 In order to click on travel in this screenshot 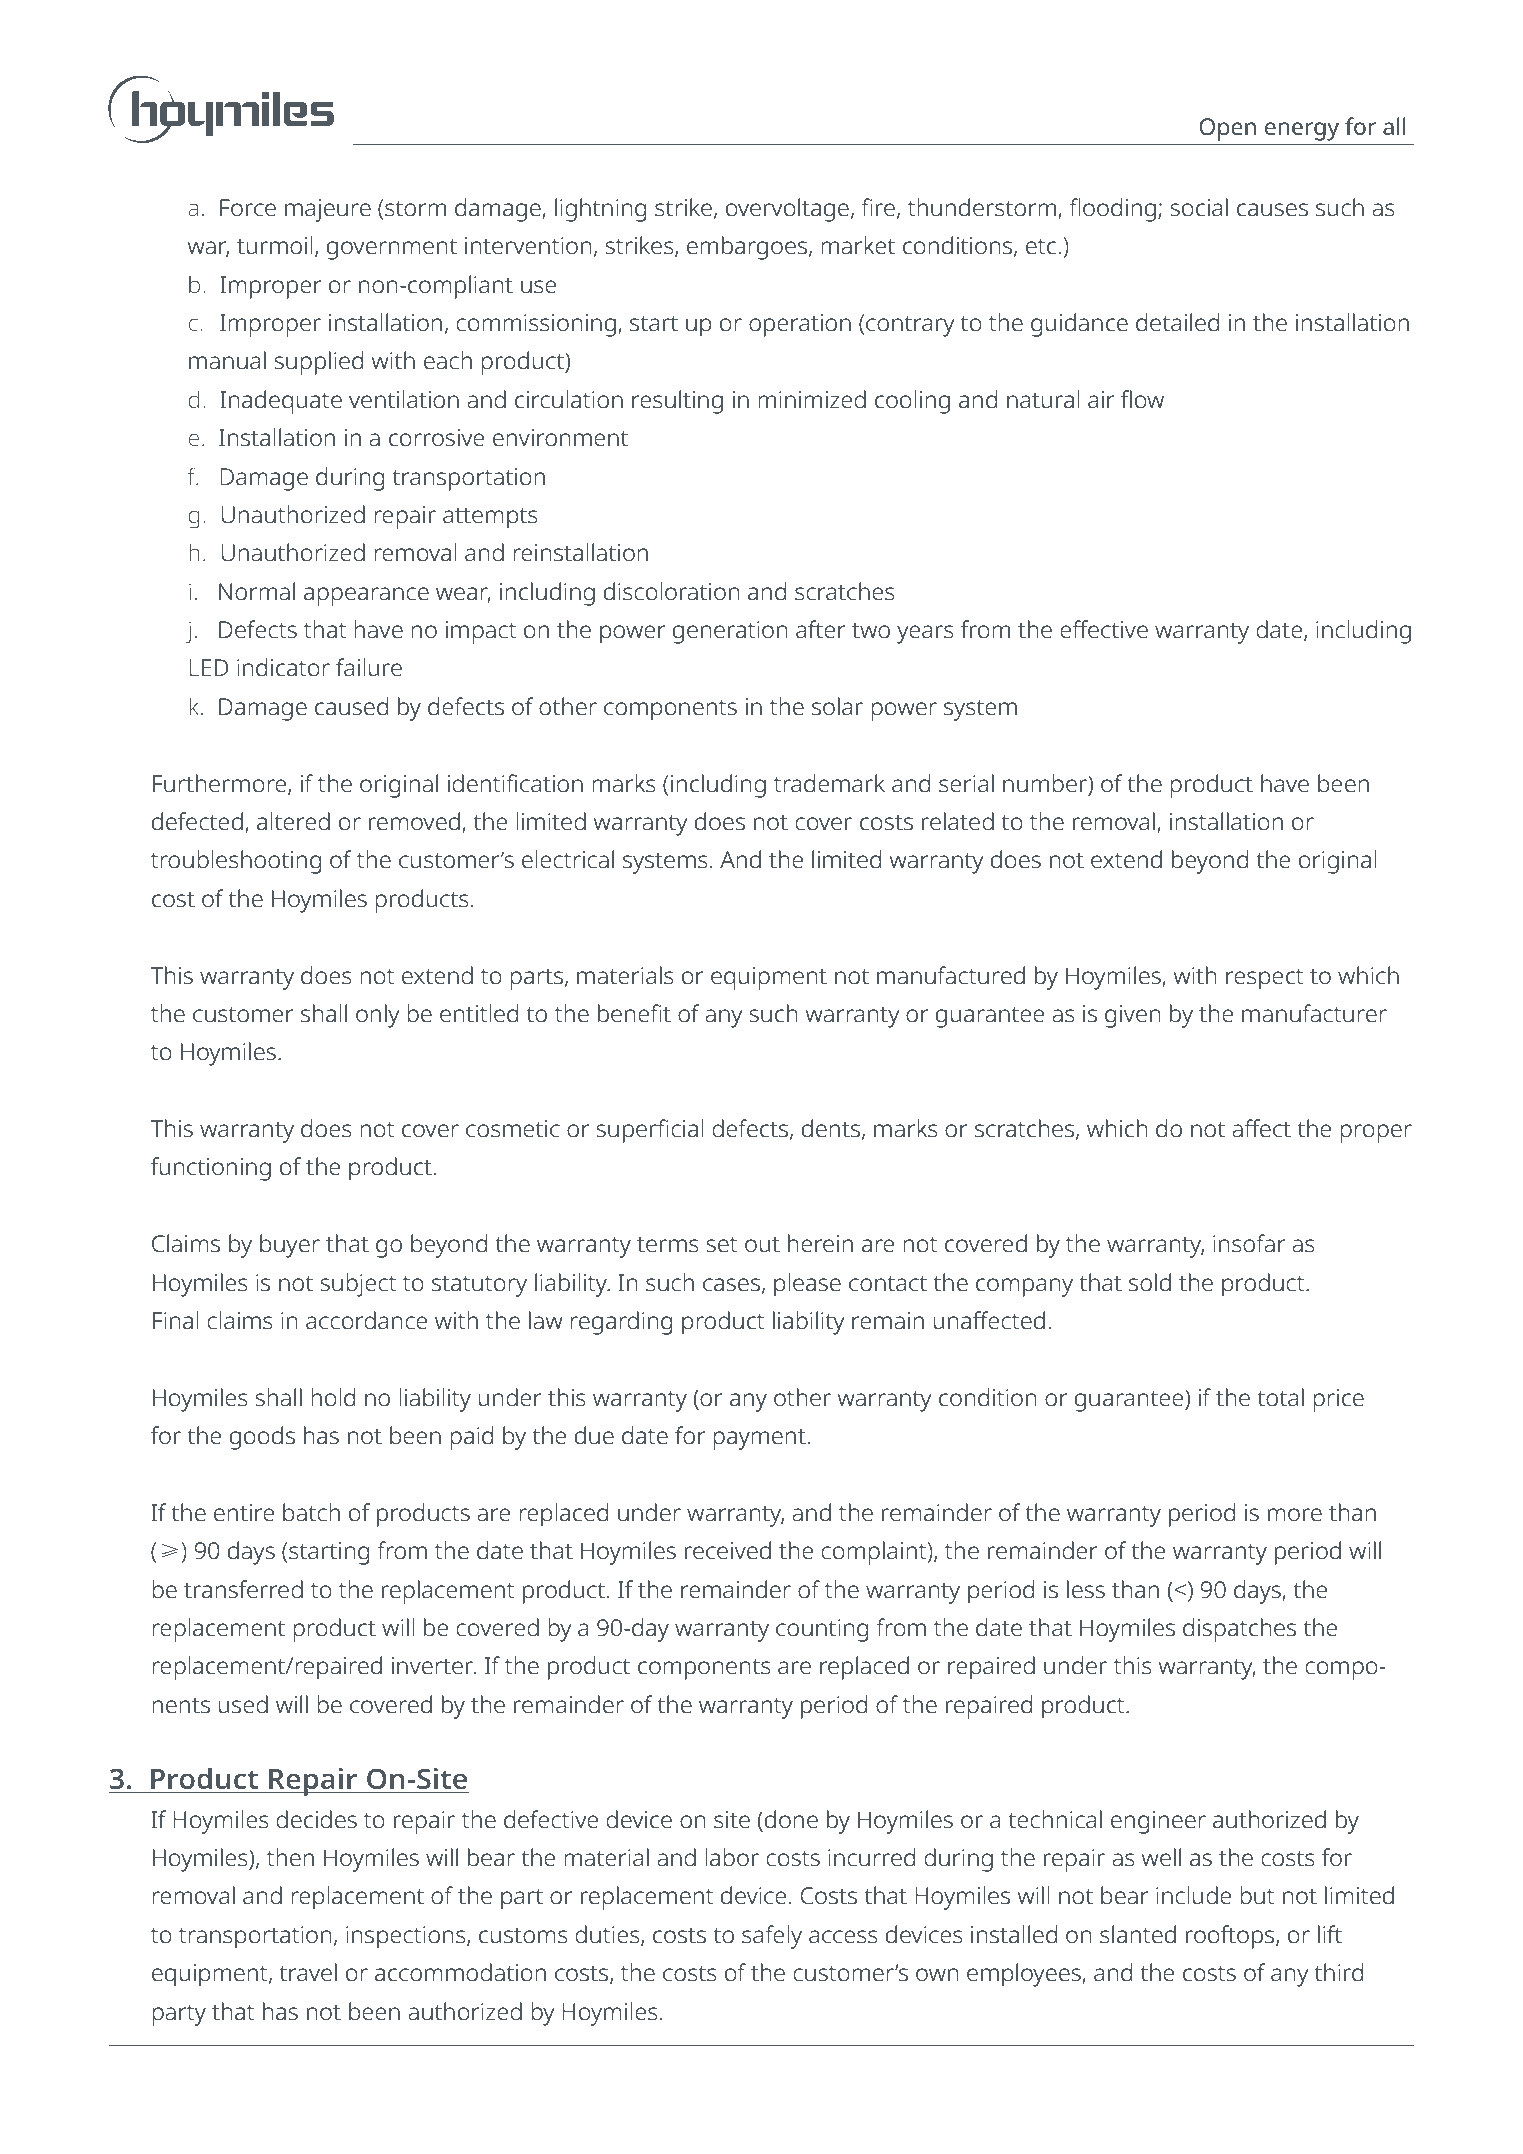, I will do `click(308, 1972)`.
